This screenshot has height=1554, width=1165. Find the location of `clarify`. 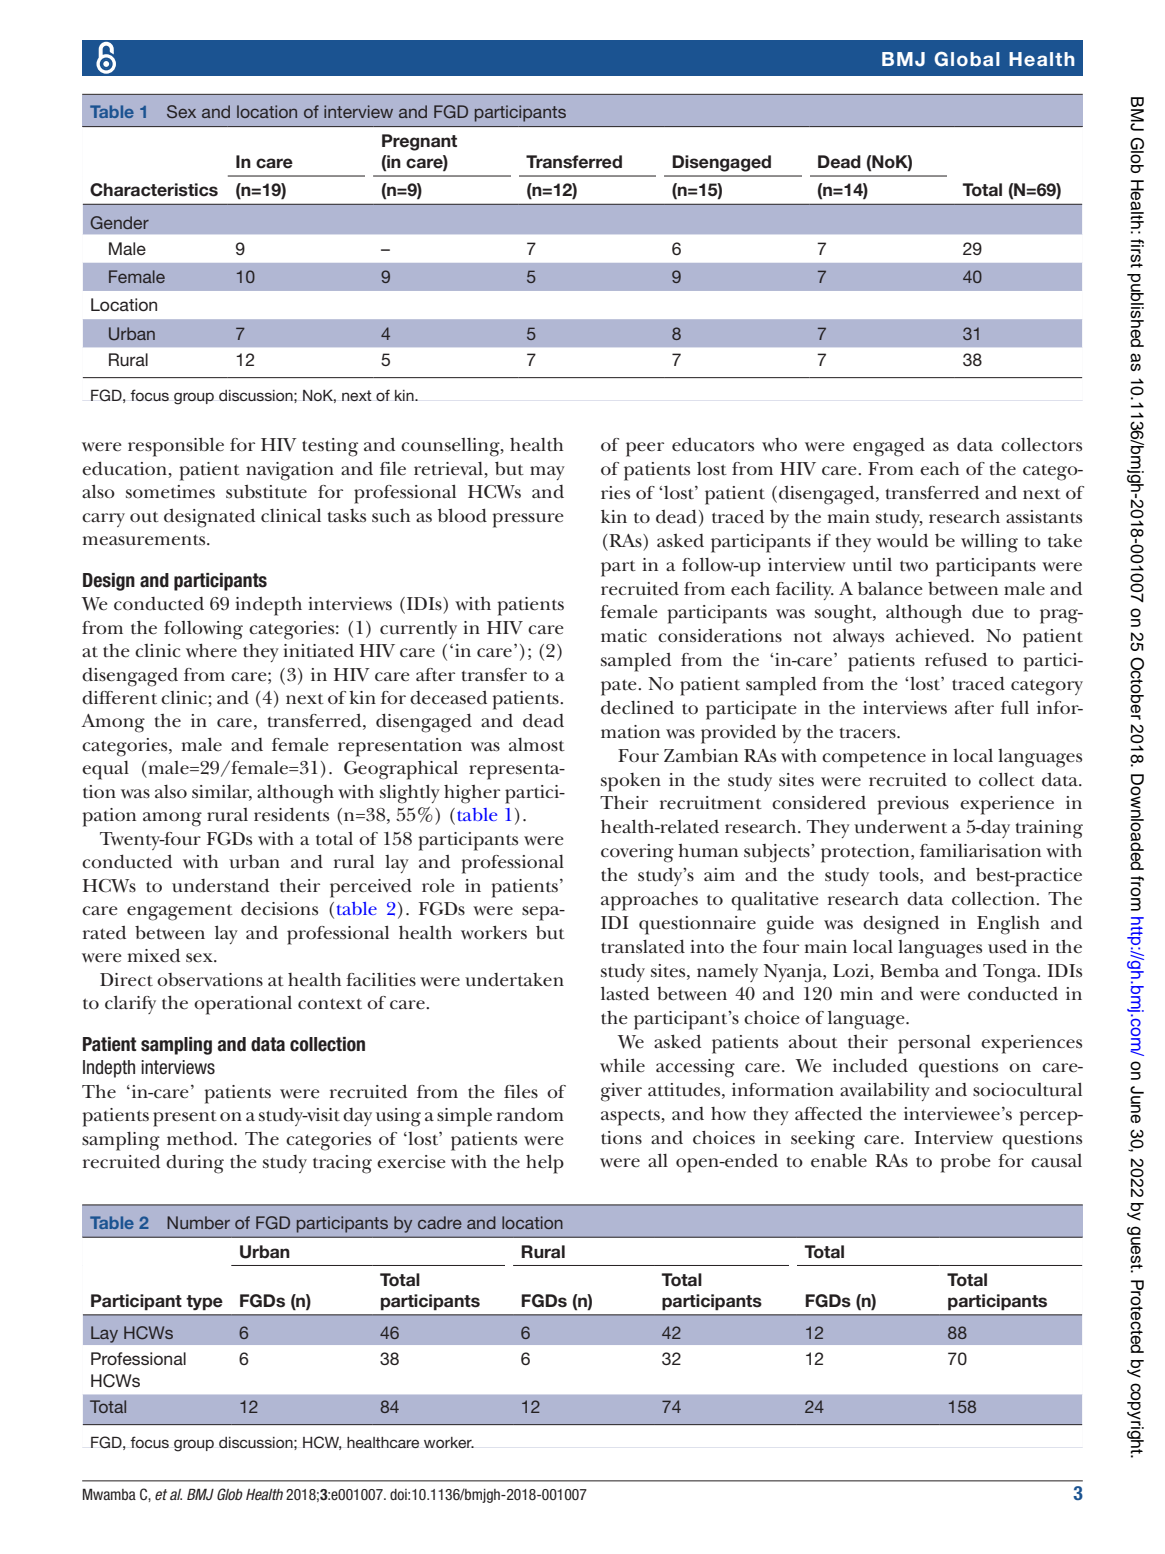

clarify is located at coordinates (130, 1004).
